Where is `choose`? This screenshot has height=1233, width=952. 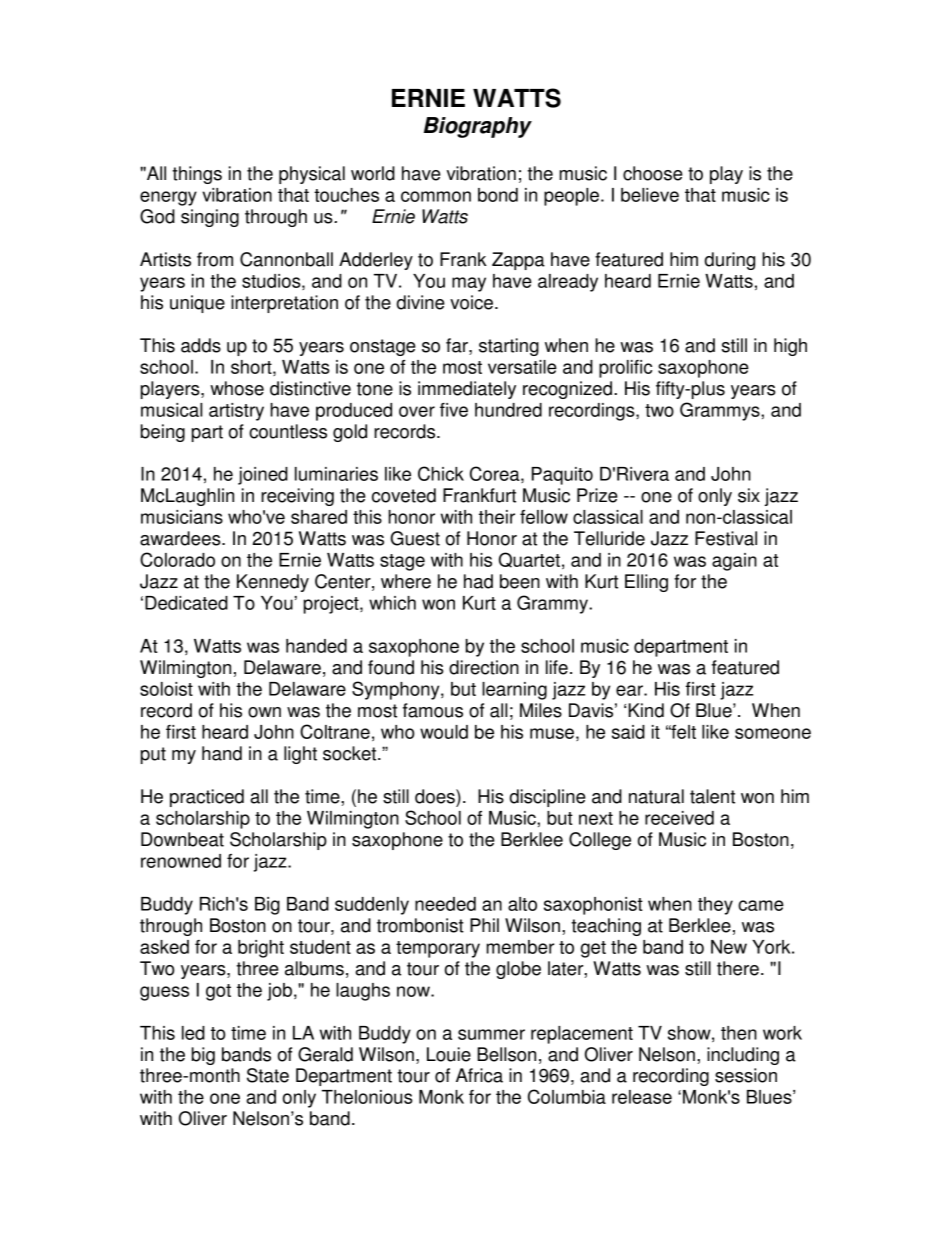
choose is located at coordinates (653, 173).
